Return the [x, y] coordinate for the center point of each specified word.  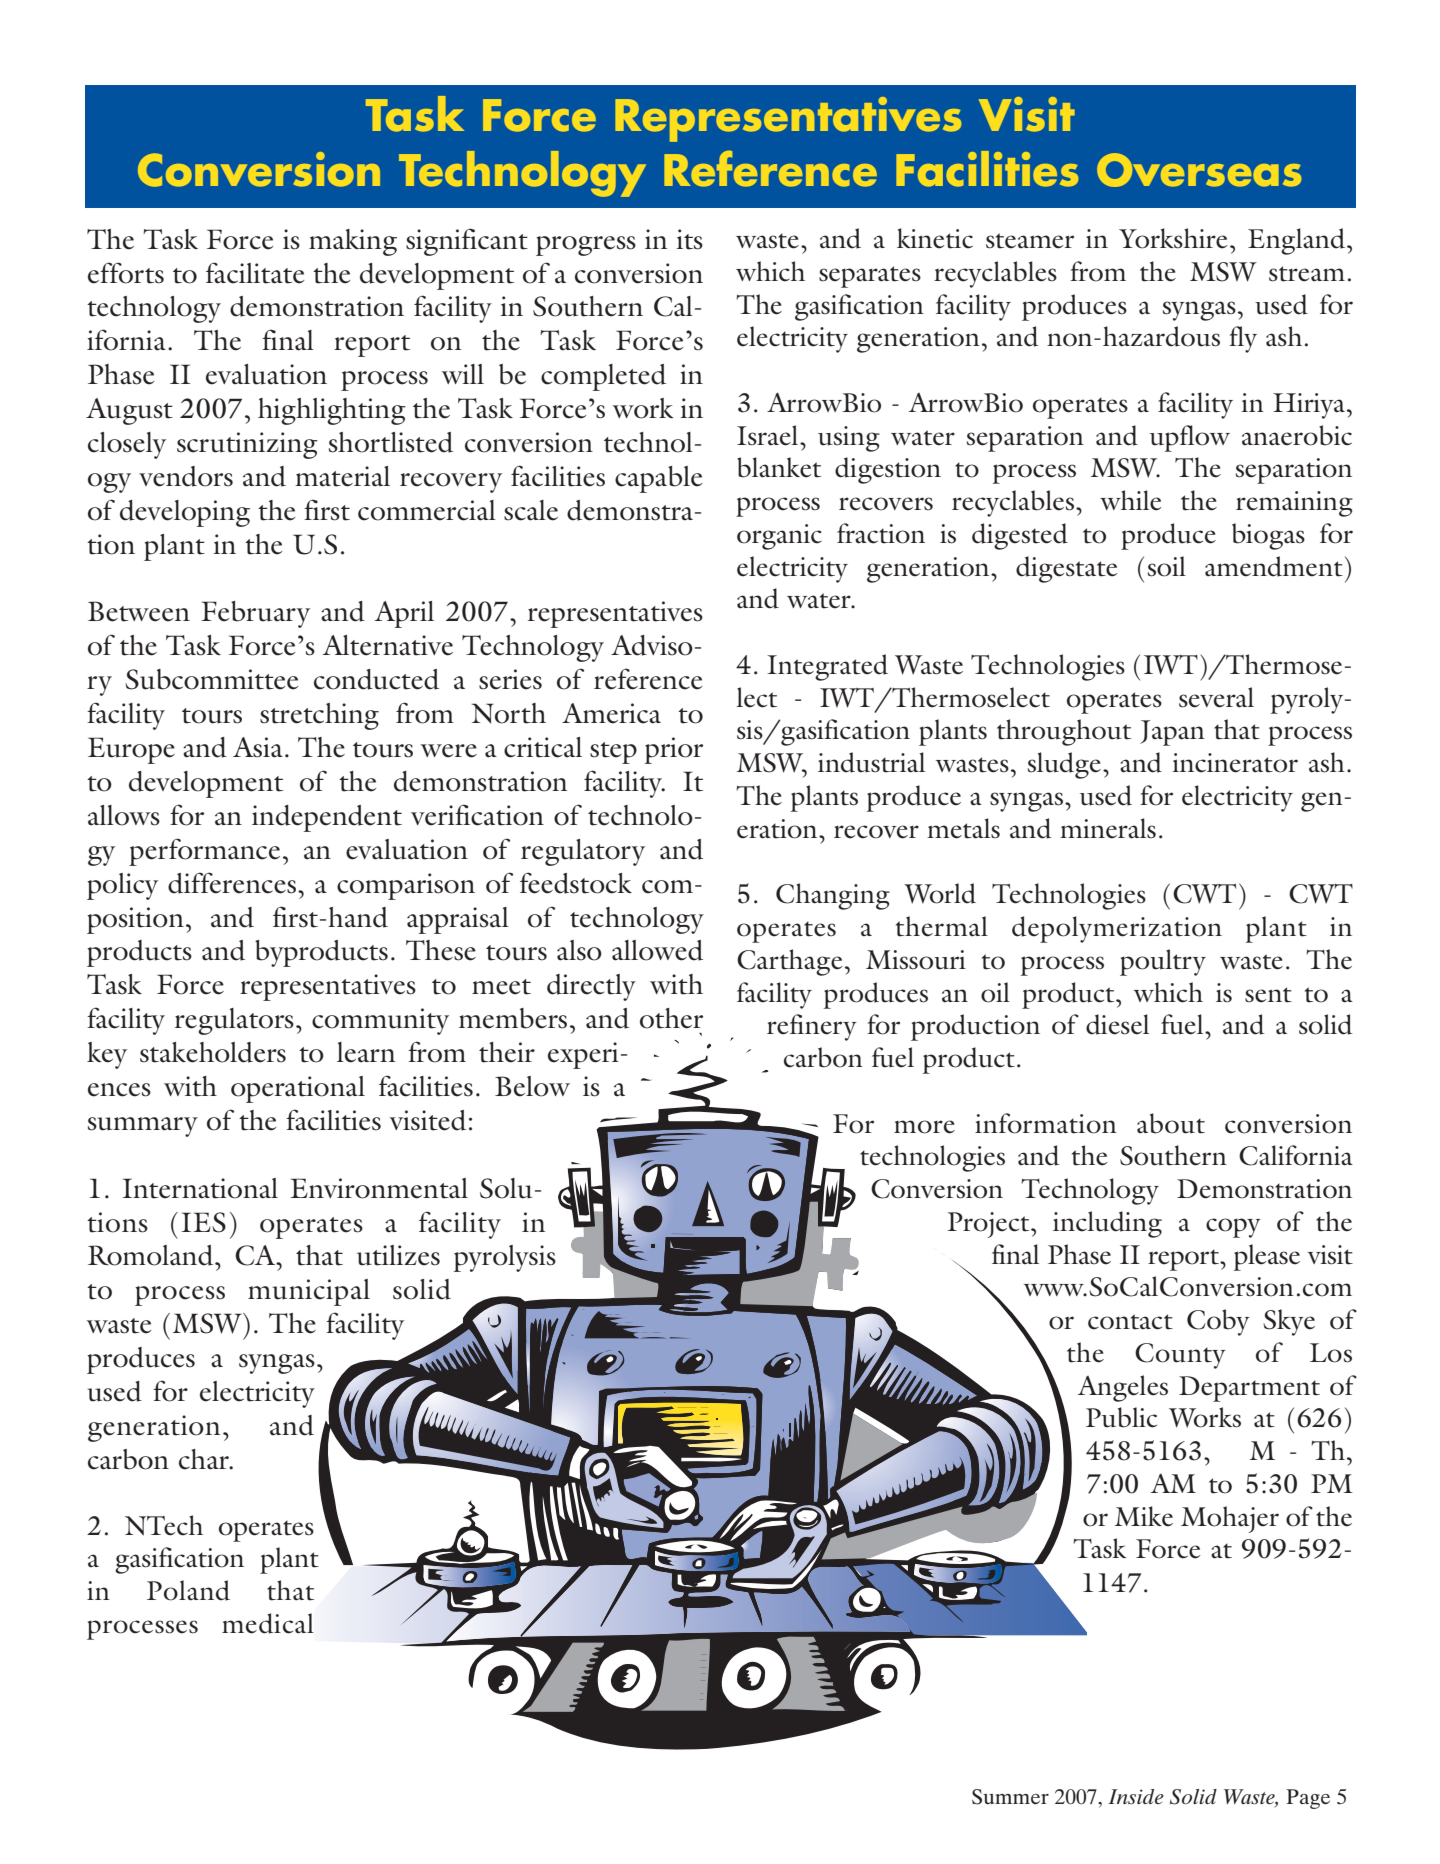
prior [674, 750]
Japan [1172, 733]
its [689, 239]
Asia [258, 747]
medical [268, 1623]
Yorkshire [1173, 238]
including [1107, 1224]
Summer [1010, 1797]
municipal [309, 1292]
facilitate [255, 273]
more [924, 1127]
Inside [1136, 1796]
